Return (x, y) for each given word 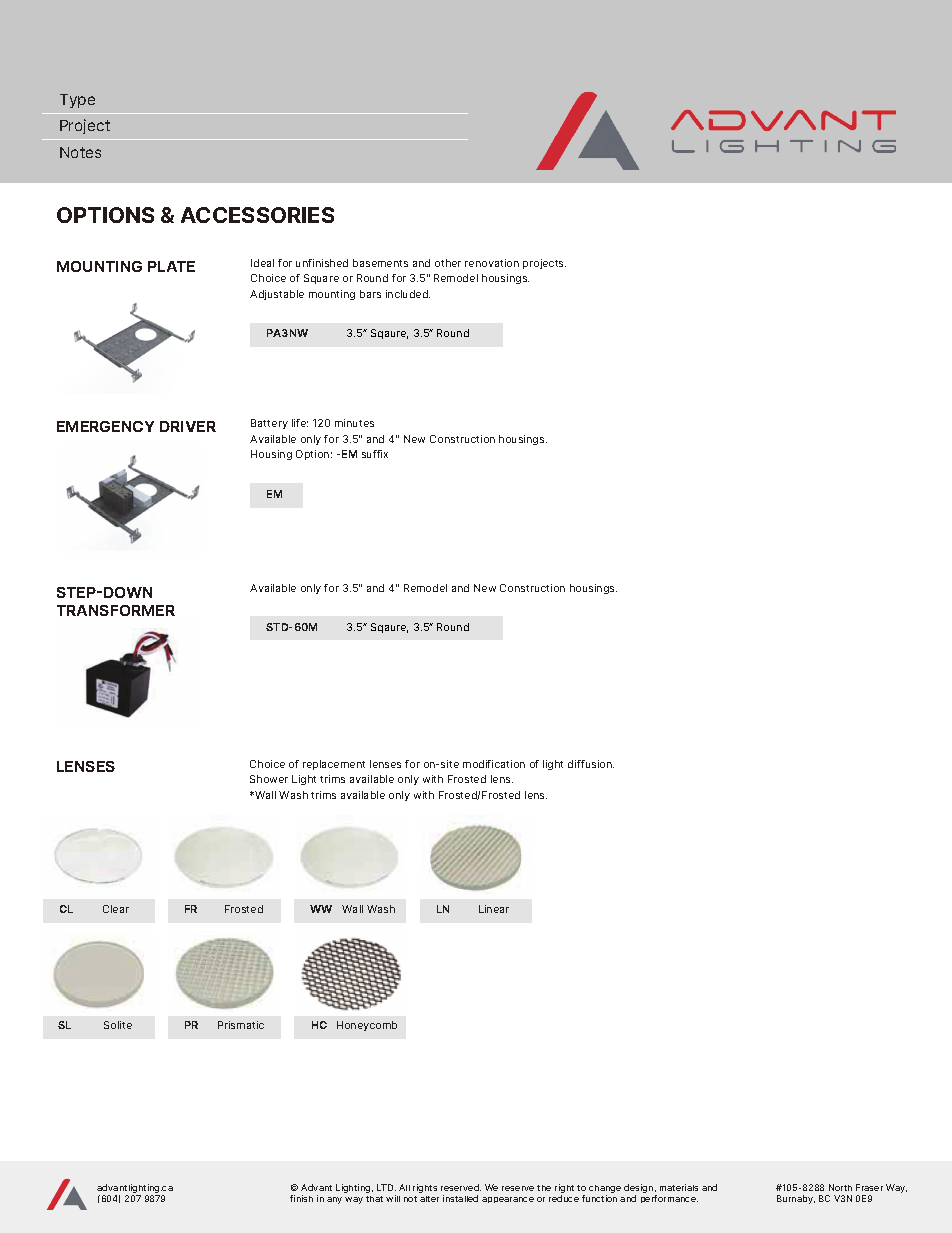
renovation (492, 263)
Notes (80, 152)
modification (494, 764)
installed (460, 1198)
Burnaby (796, 1199)
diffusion (591, 764)
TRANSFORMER (116, 610)
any (334, 1200)
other (448, 263)
